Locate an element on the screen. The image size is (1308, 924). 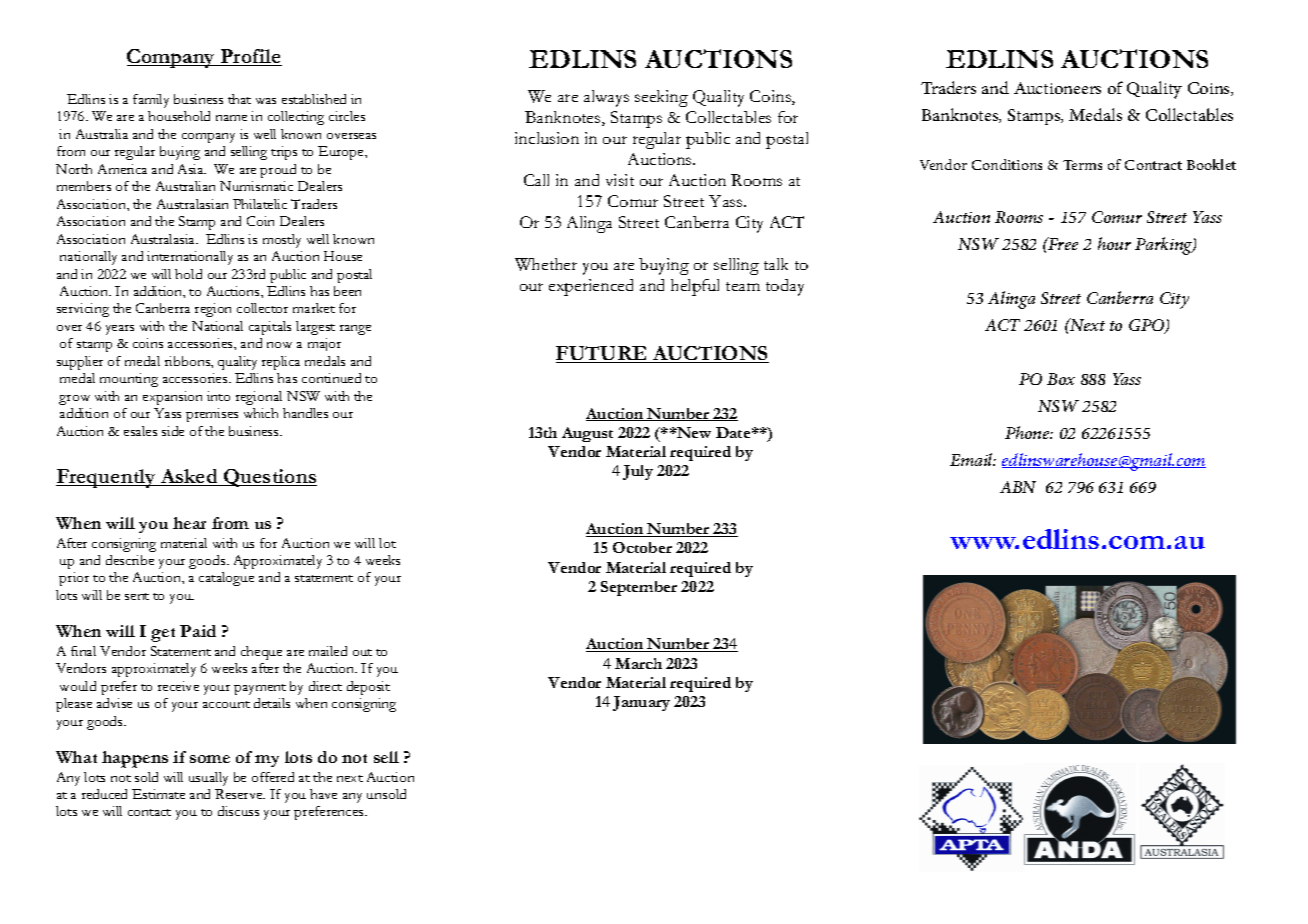
October is located at coordinates (642, 547).
